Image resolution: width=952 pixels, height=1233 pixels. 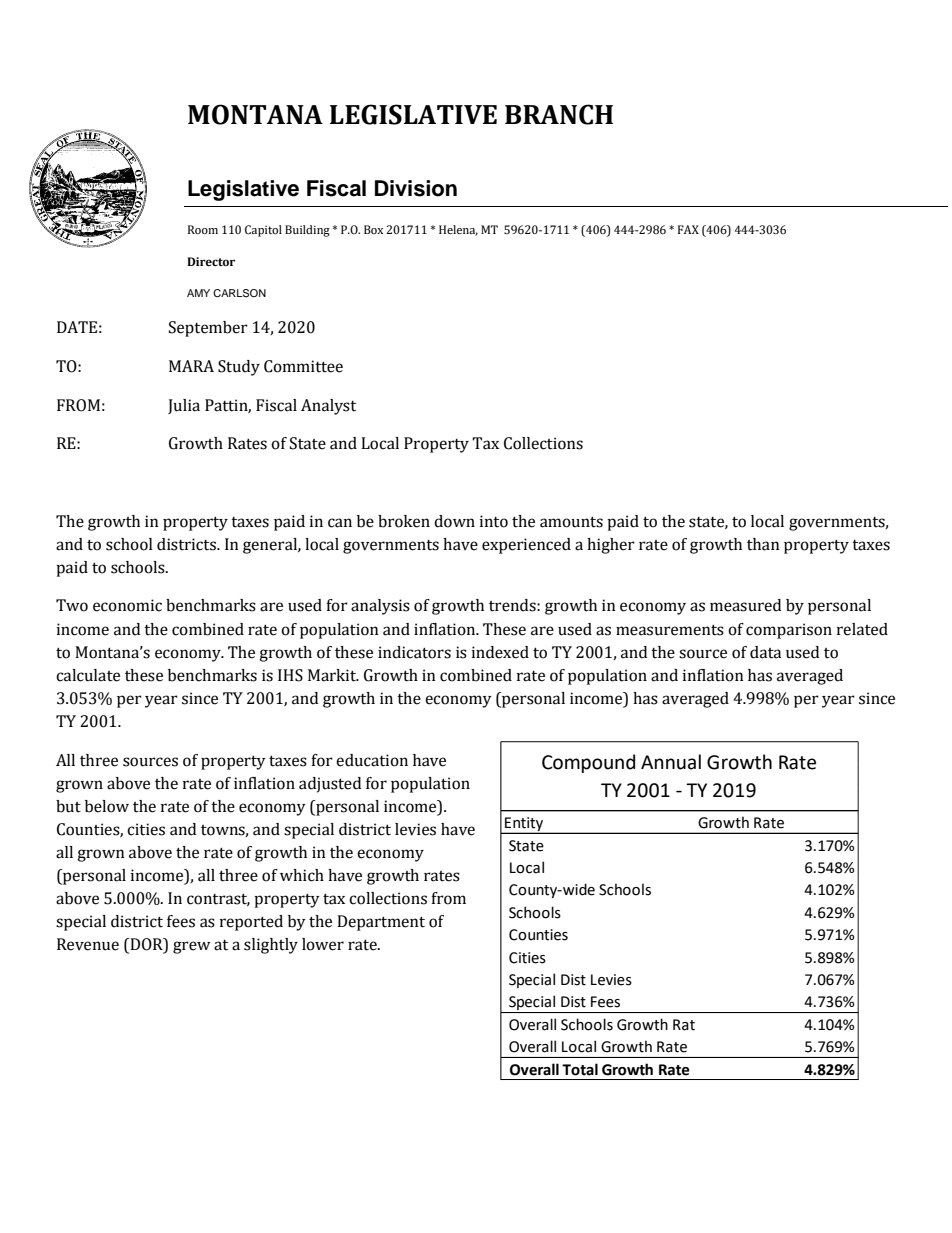 I want to click on analysis, so click(x=380, y=607).
